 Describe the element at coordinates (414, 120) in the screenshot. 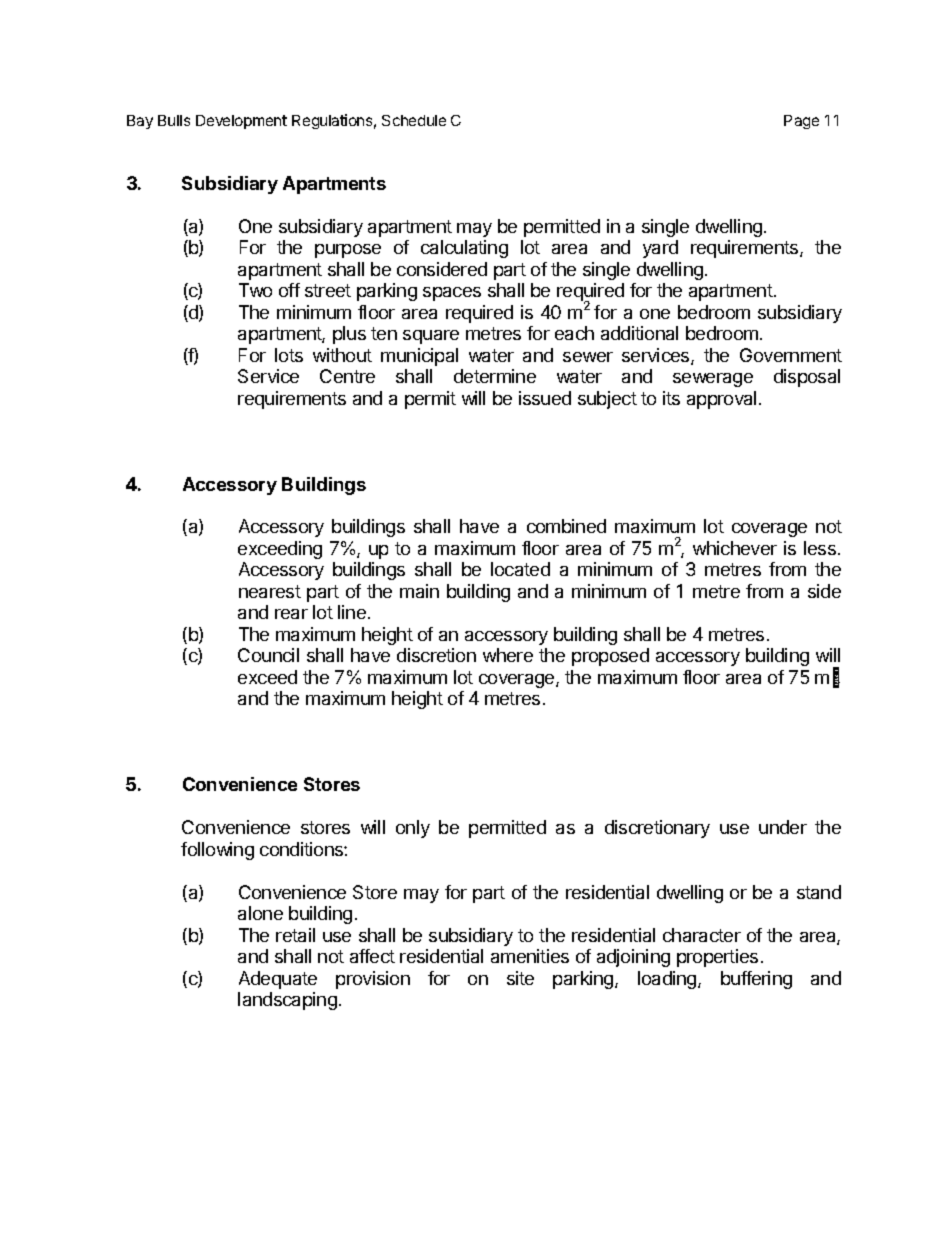

I see `Schedule` at that location.
